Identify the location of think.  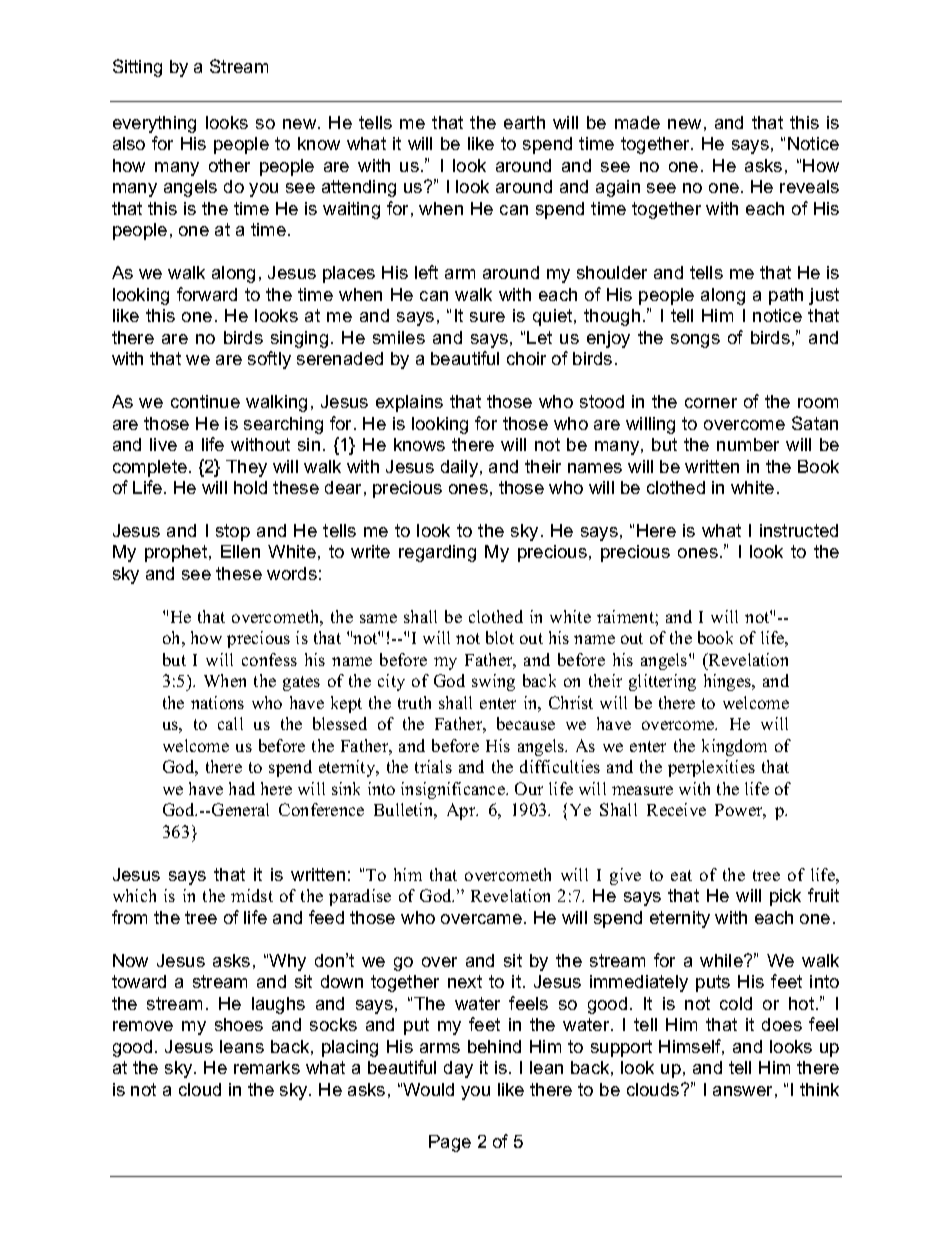
(819, 1089).
